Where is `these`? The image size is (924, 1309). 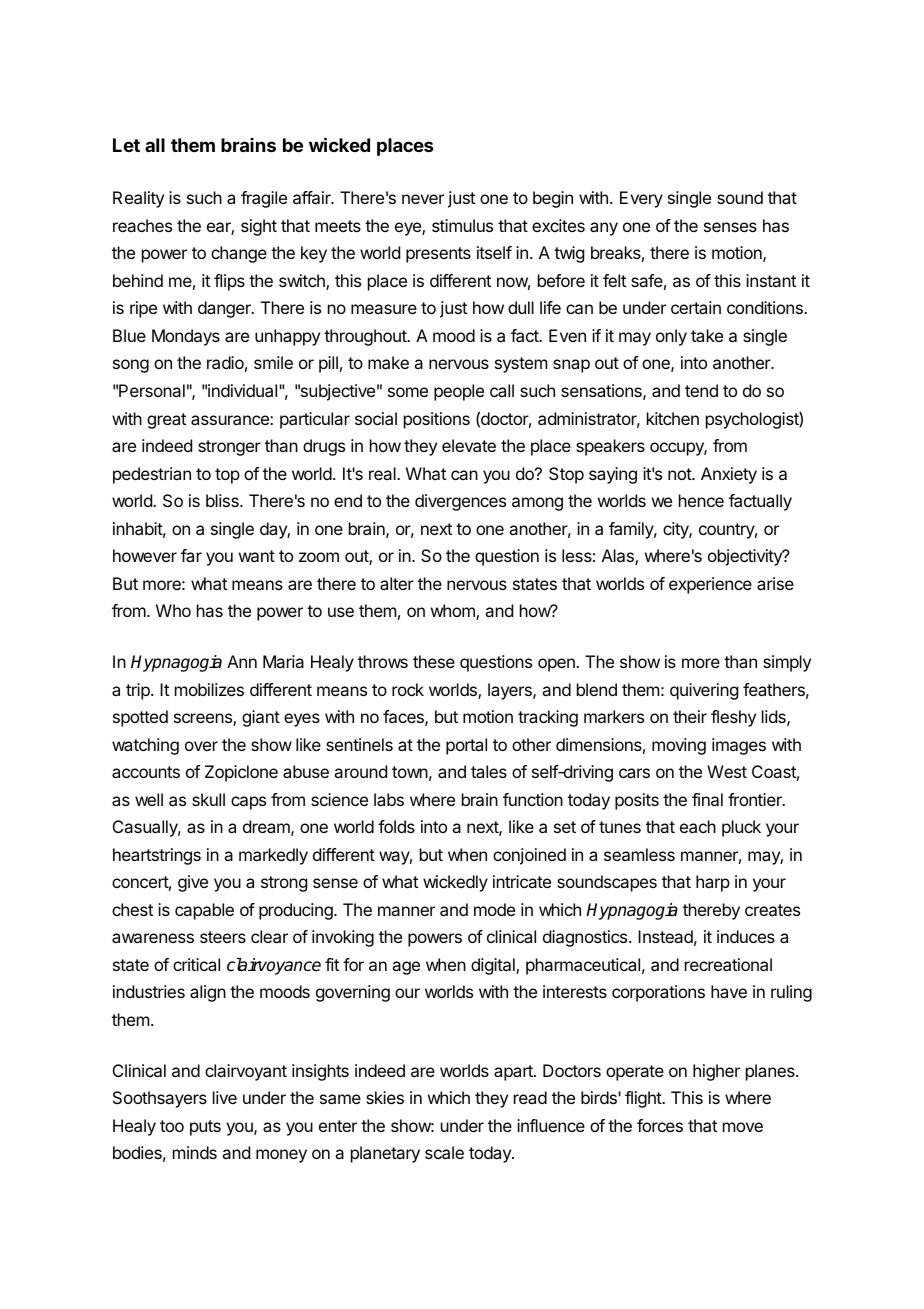 these is located at coordinates (434, 661).
